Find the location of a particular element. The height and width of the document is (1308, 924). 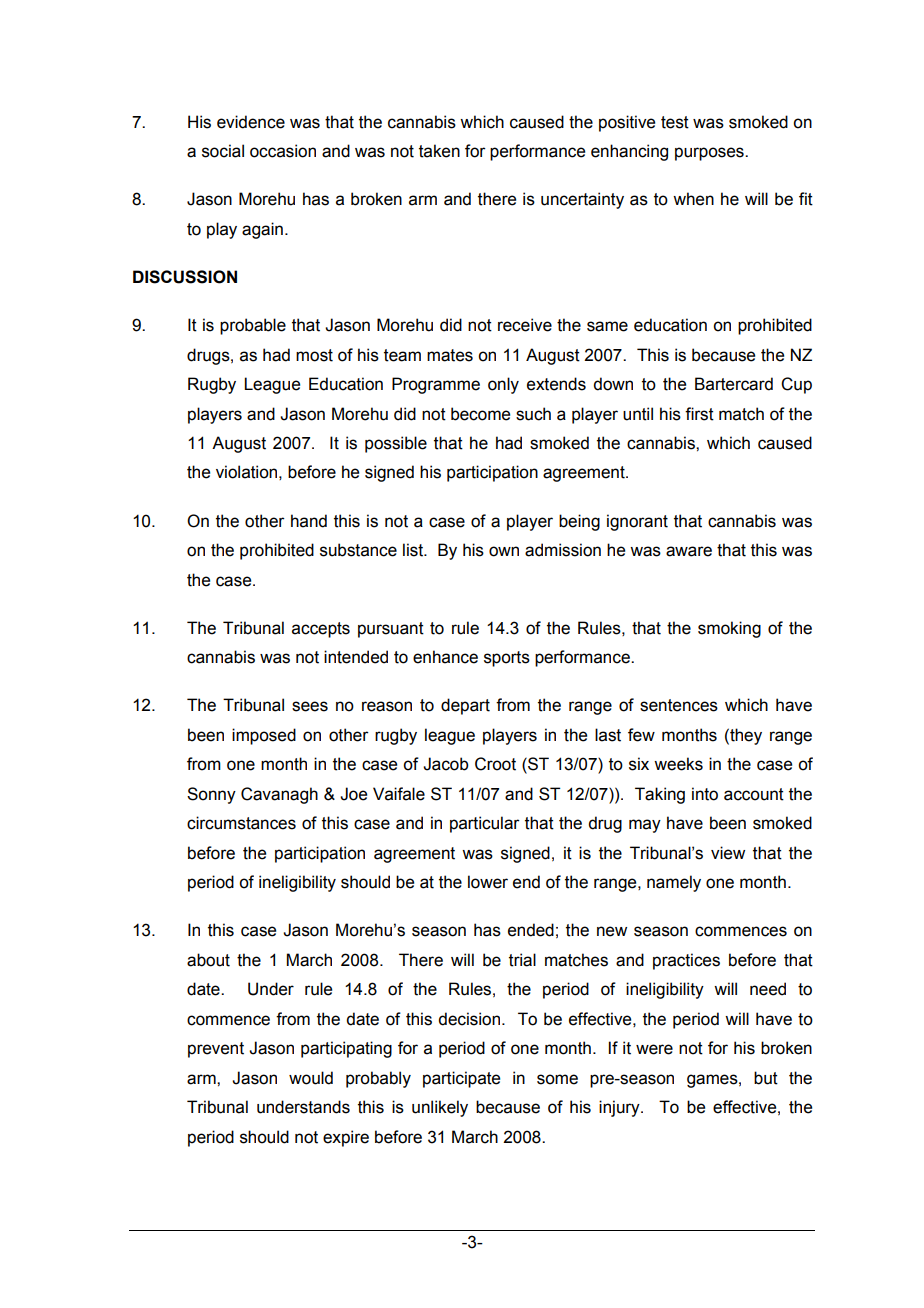

participate is located at coordinates (461, 1079).
